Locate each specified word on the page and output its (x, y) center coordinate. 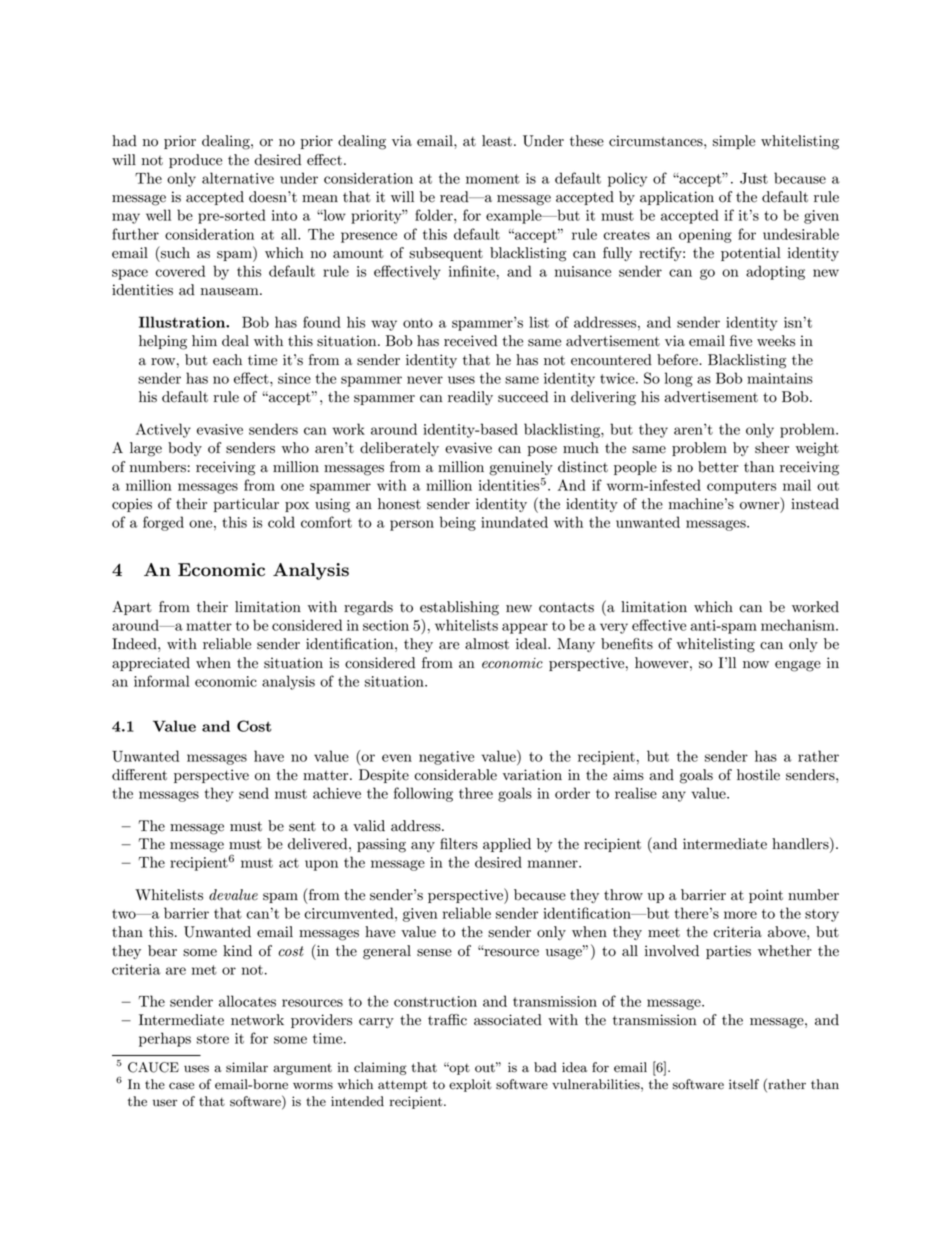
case (181, 1086)
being (458, 523)
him (204, 340)
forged (163, 523)
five (741, 341)
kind (237, 951)
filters (459, 844)
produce (195, 161)
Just (754, 178)
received (470, 341)
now (756, 665)
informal (162, 681)
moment (493, 179)
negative (446, 758)
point (766, 896)
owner (761, 507)
